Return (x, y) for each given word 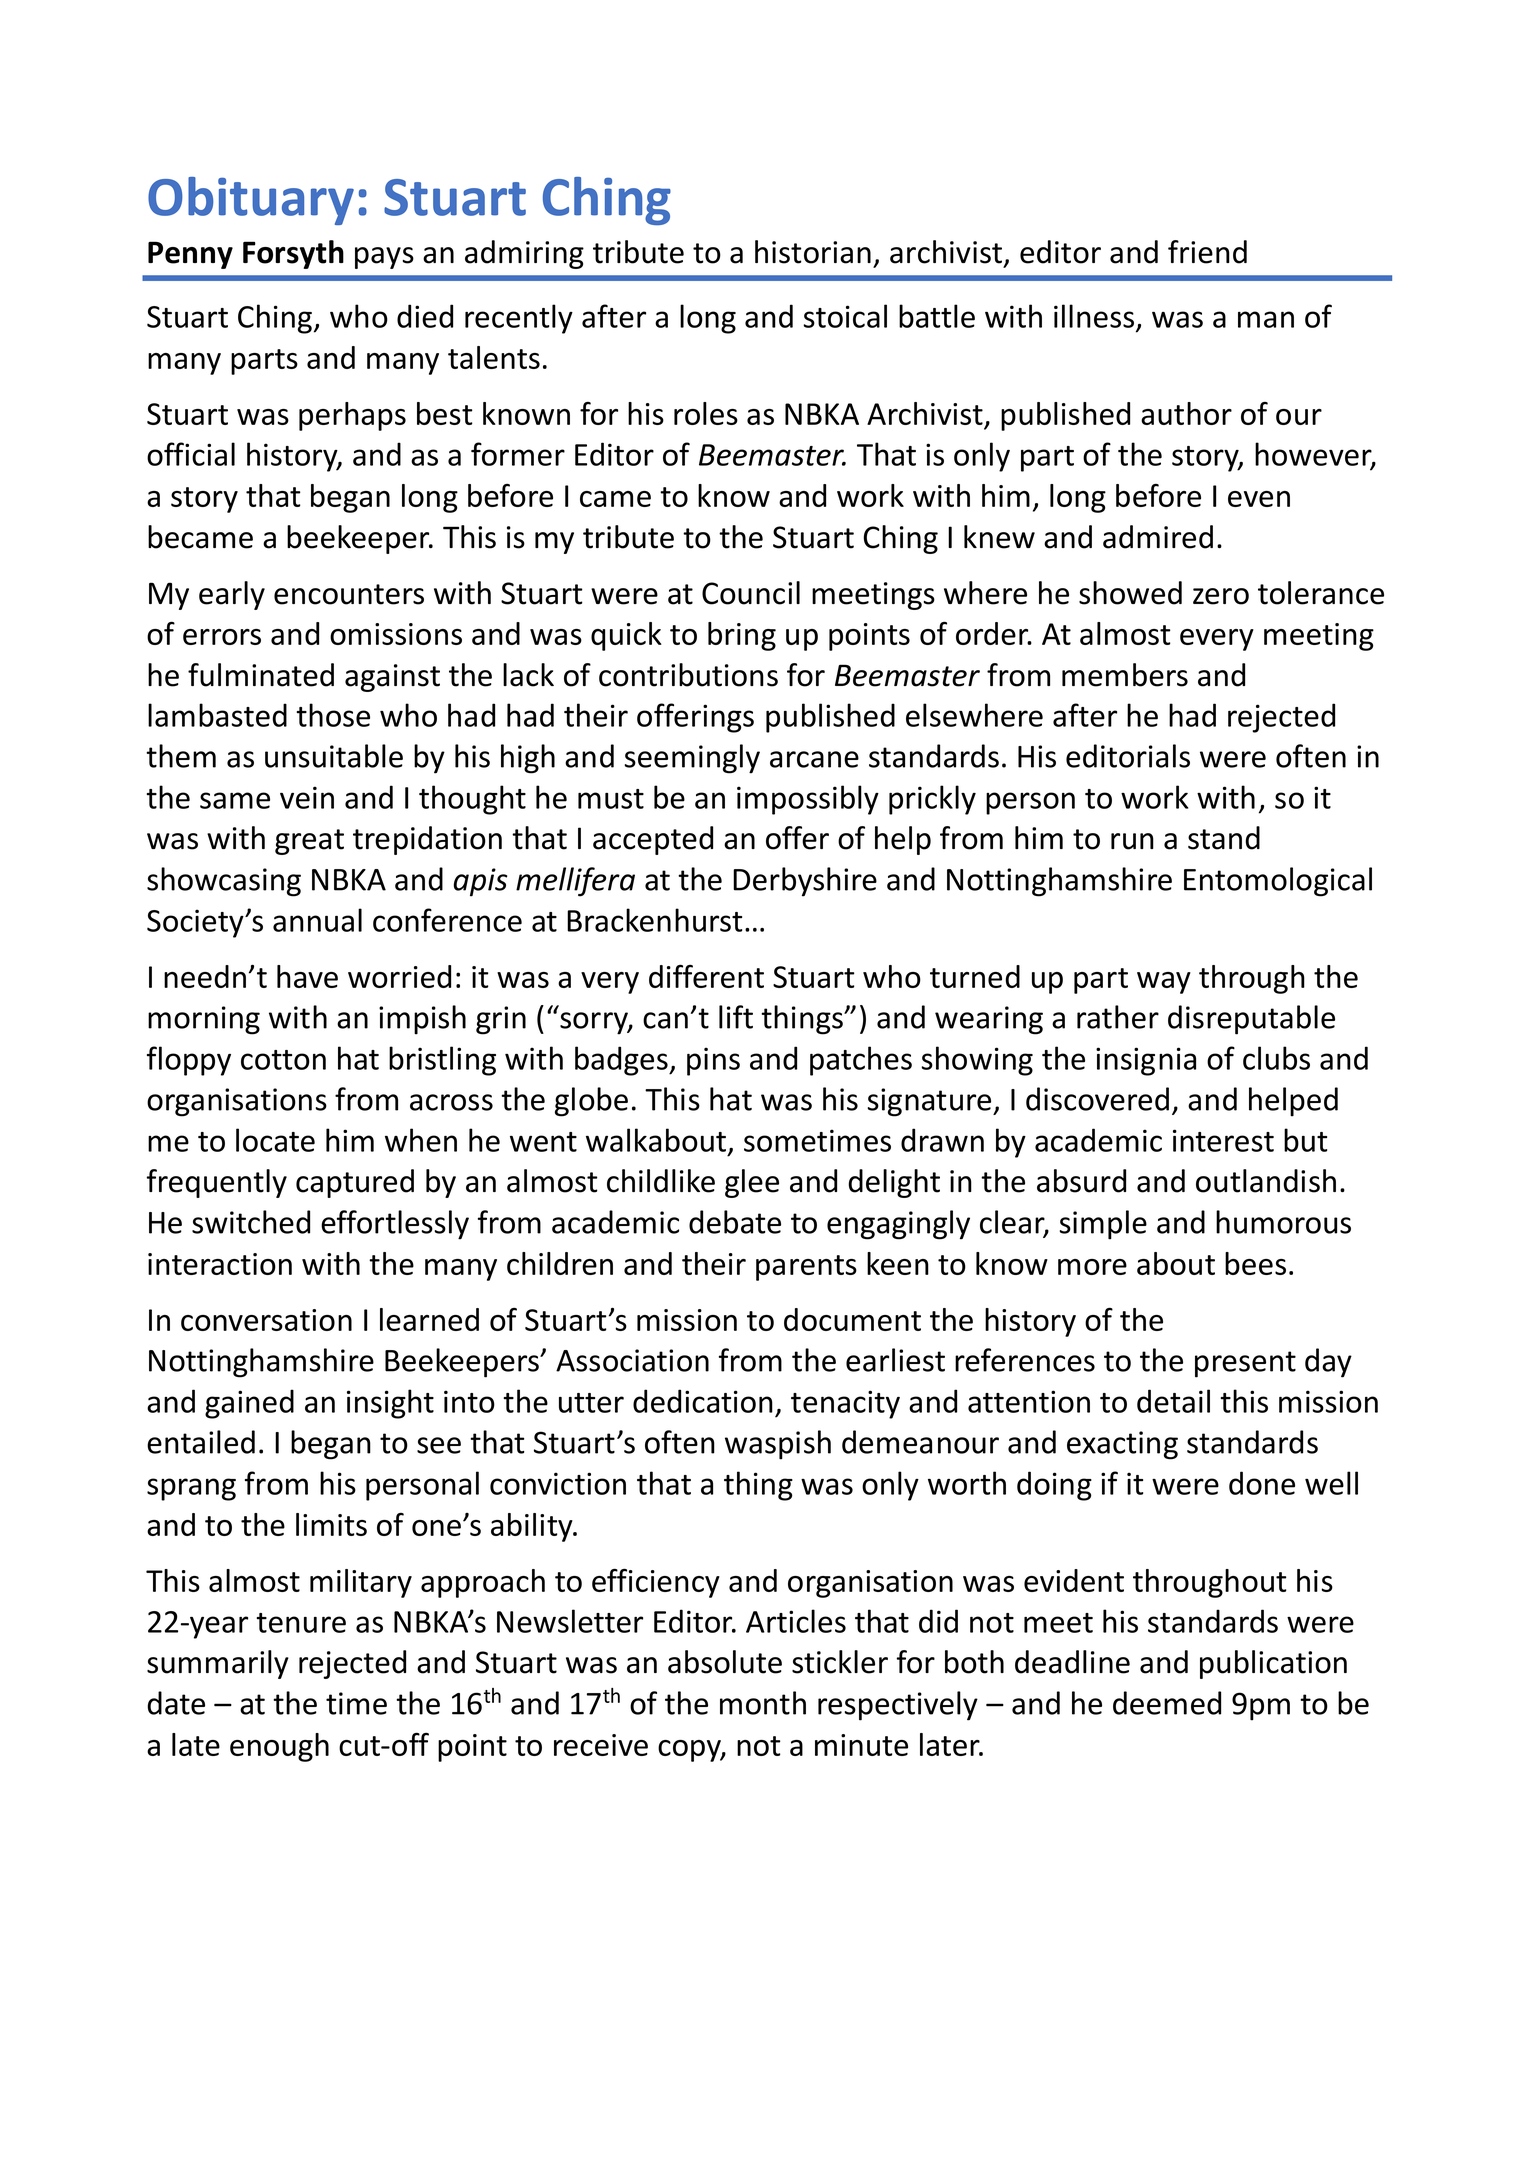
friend (1207, 252)
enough (279, 1747)
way (1164, 983)
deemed (1167, 1703)
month (763, 1703)
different (706, 976)
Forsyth (293, 254)
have (307, 976)
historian (813, 252)
